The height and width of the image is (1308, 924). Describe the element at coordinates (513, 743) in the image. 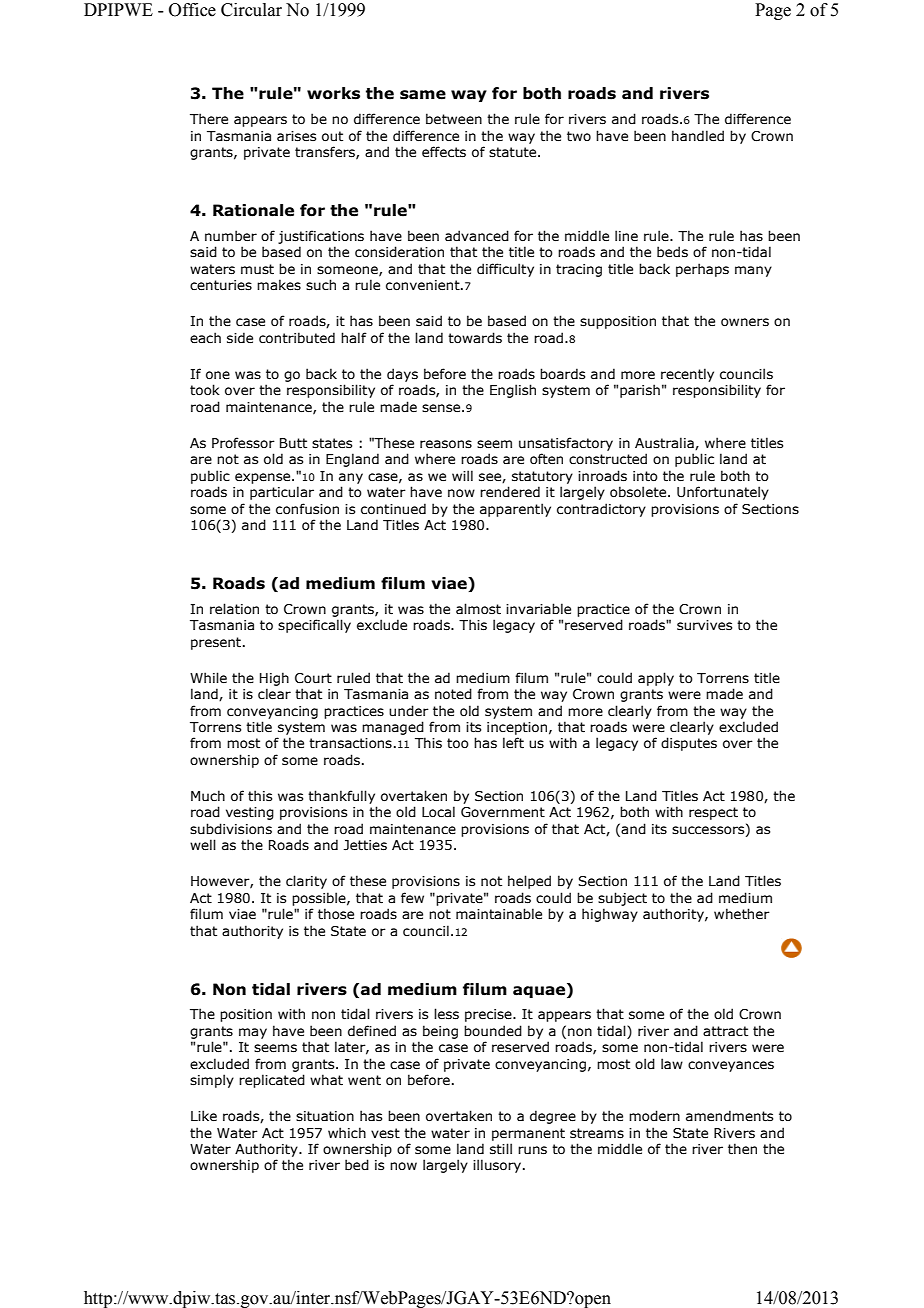

I see `left` at that location.
